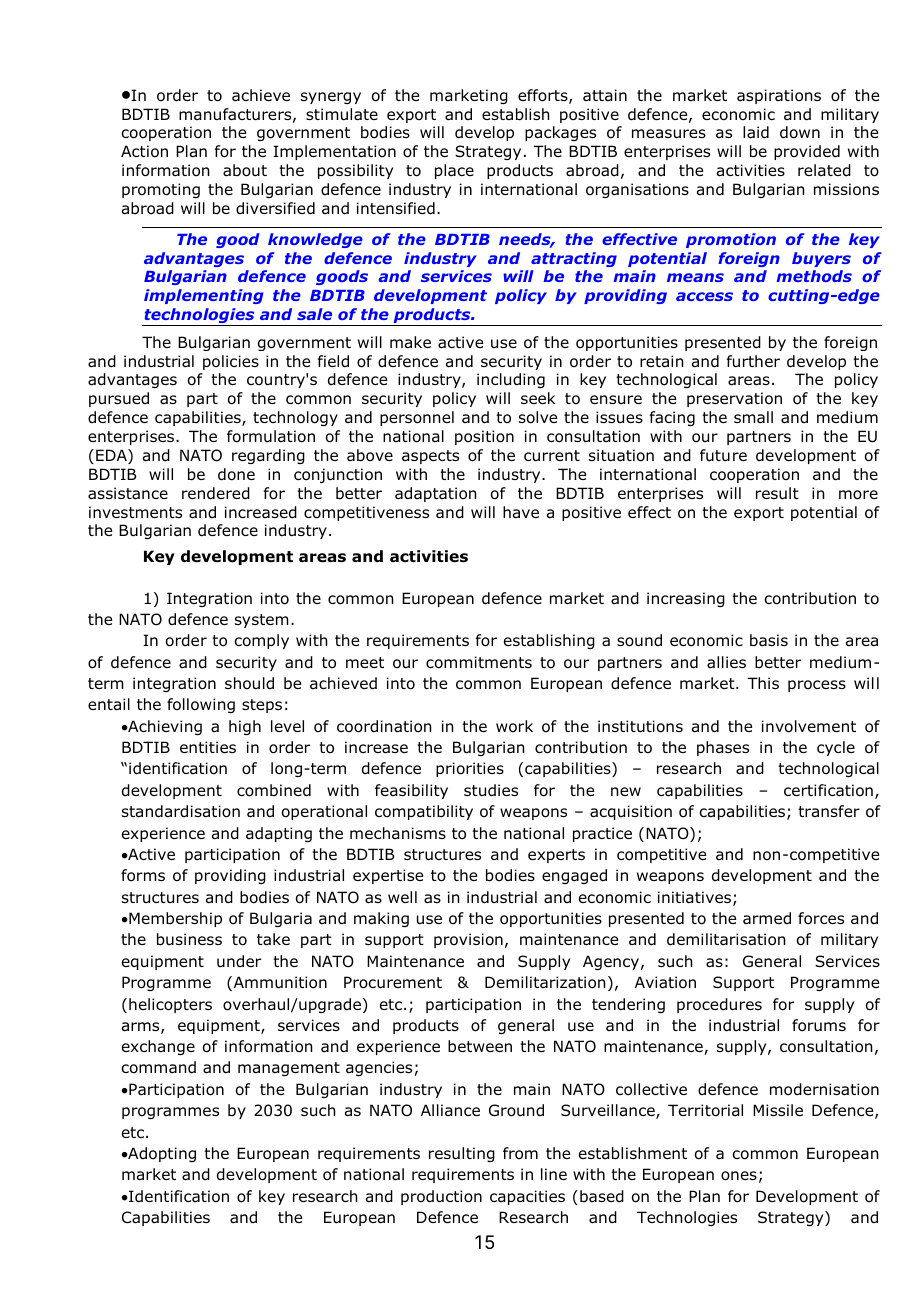  Describe the element at coordinates (769, 640) in the screenshot. I see `basis` at that location.
